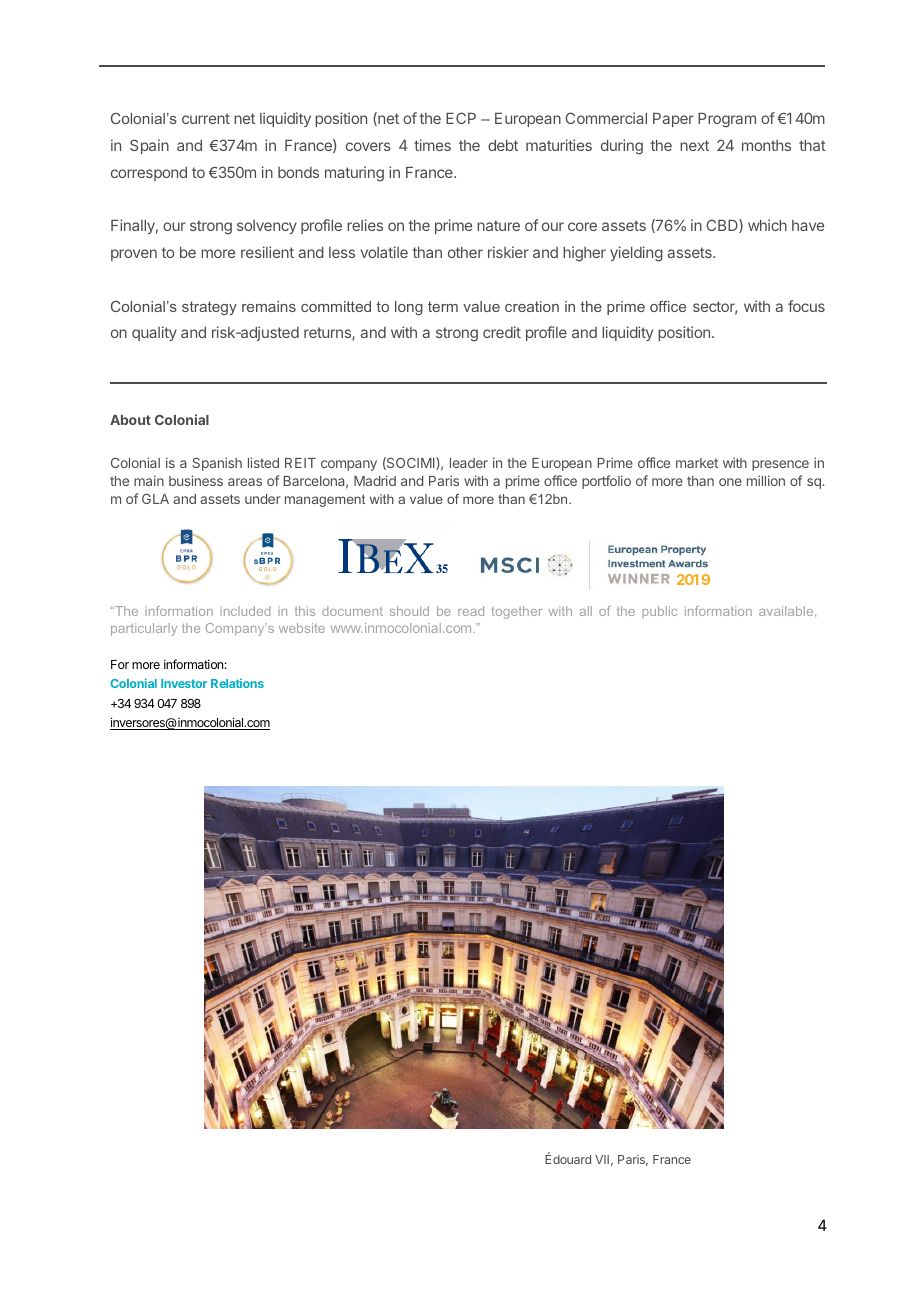  Describe the element at coordinates (206, 118) in the document. I see `current` at that location.
